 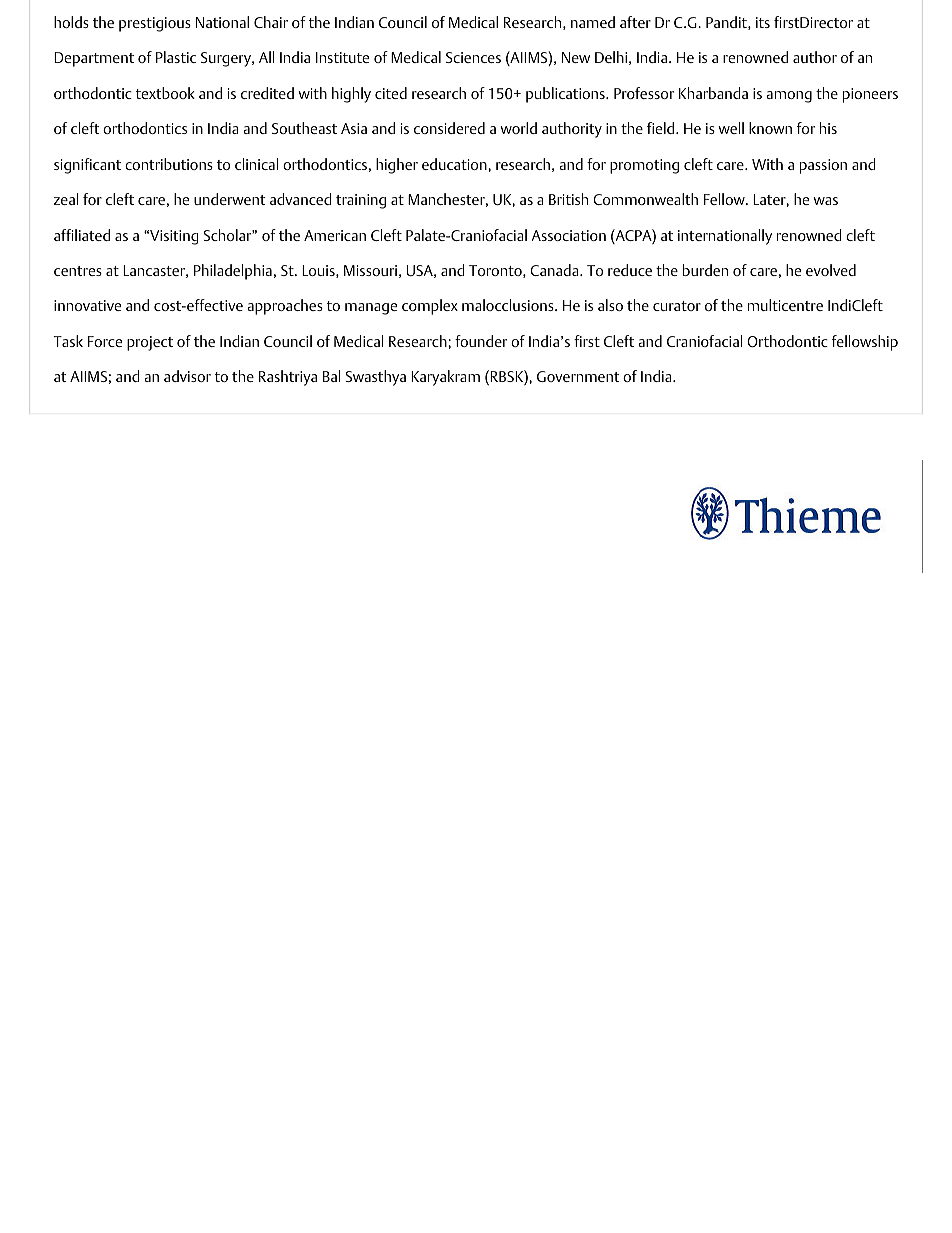 What do you see at coordinates (455, 164) in the screenshot?
I see `education` at bounding box center [455, 164].
